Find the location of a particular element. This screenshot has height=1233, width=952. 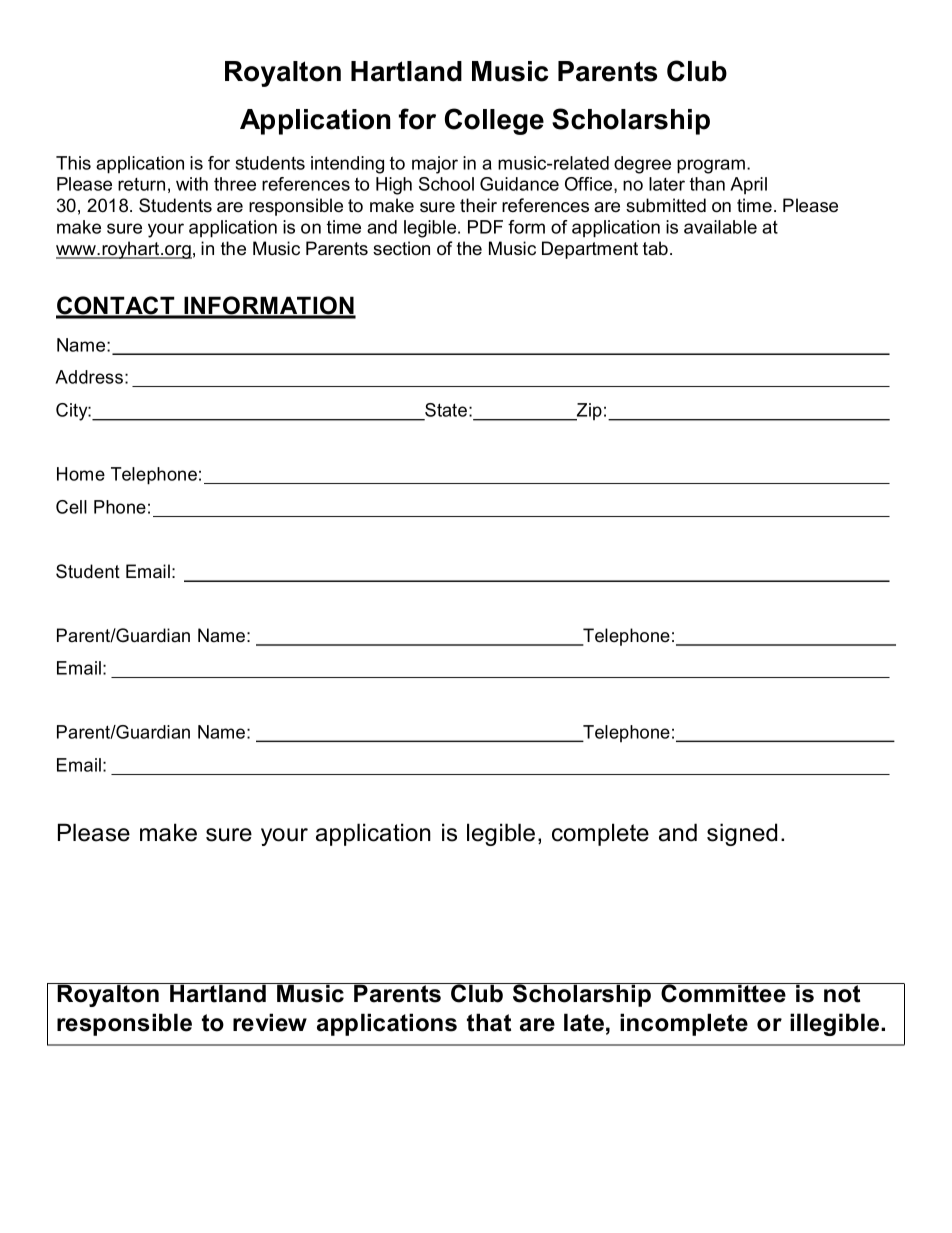

major is located at coordinates (435, 165).
